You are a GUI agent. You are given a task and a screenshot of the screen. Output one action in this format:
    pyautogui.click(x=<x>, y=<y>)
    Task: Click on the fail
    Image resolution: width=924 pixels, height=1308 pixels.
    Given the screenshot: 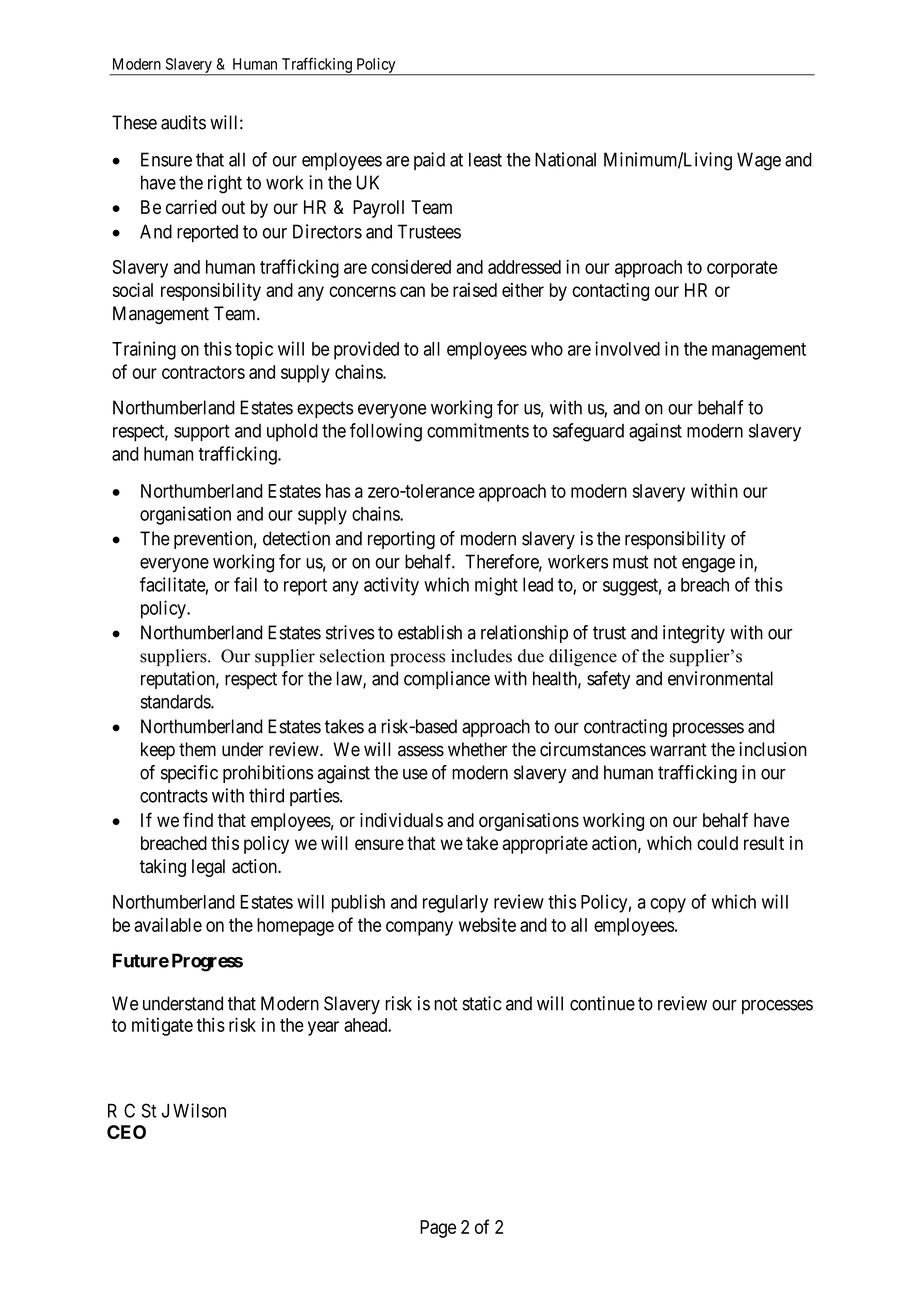 What is the action you would take?
    pyautogui.click(x=245, y=584)
